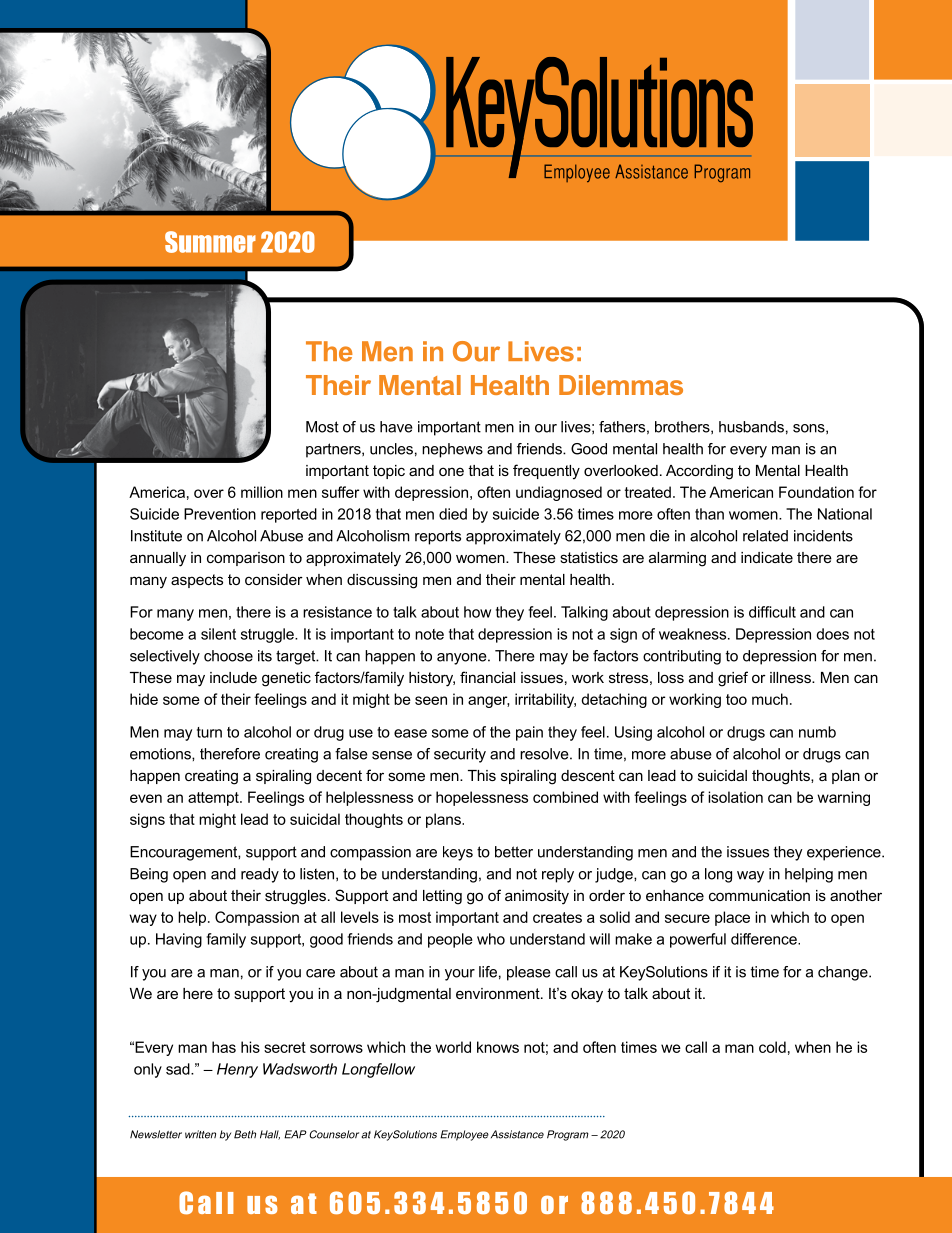  I want to click on Summer, so click(210, 242).
